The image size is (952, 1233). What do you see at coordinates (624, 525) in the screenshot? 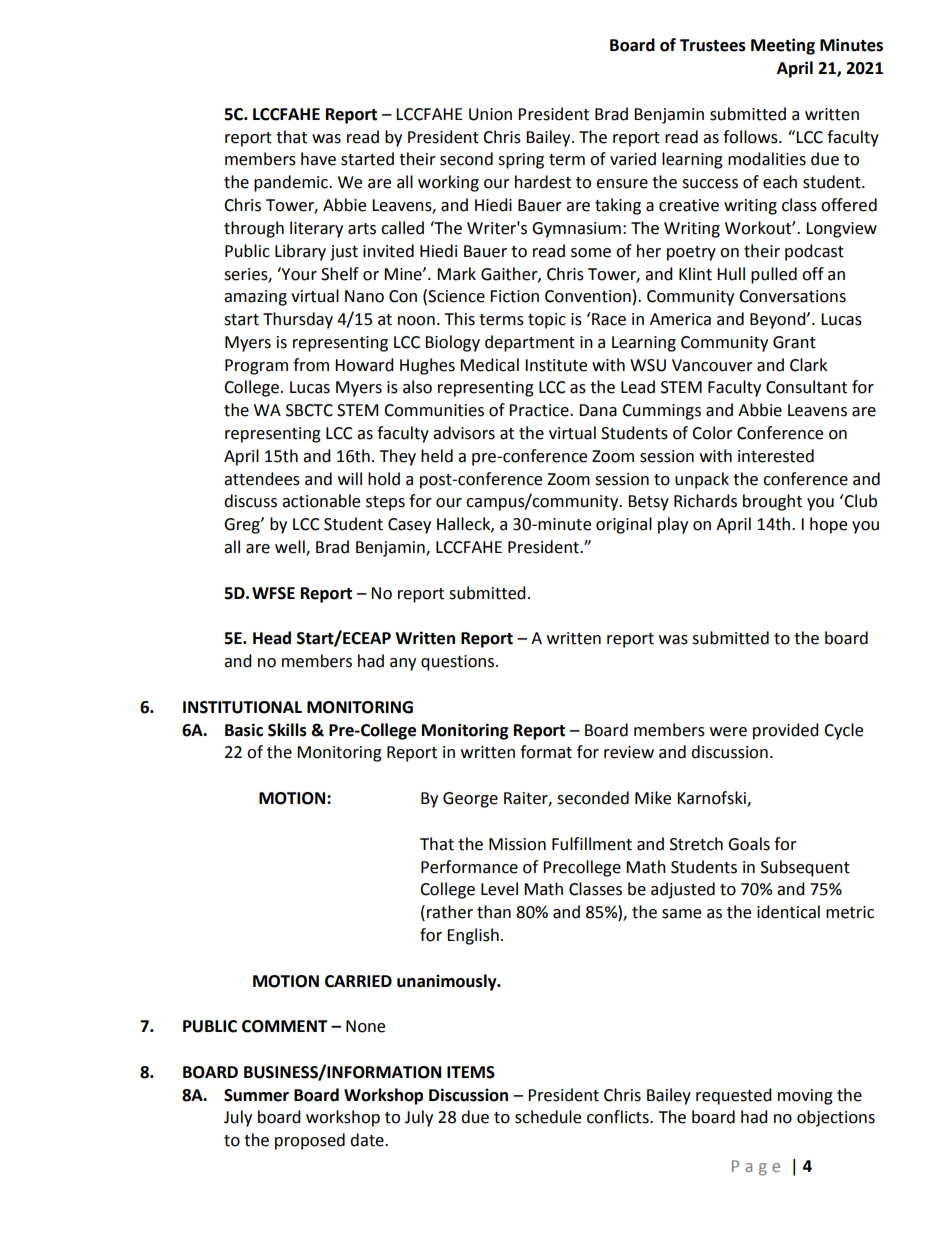
I see `original` at bounding box center [624, 525].
